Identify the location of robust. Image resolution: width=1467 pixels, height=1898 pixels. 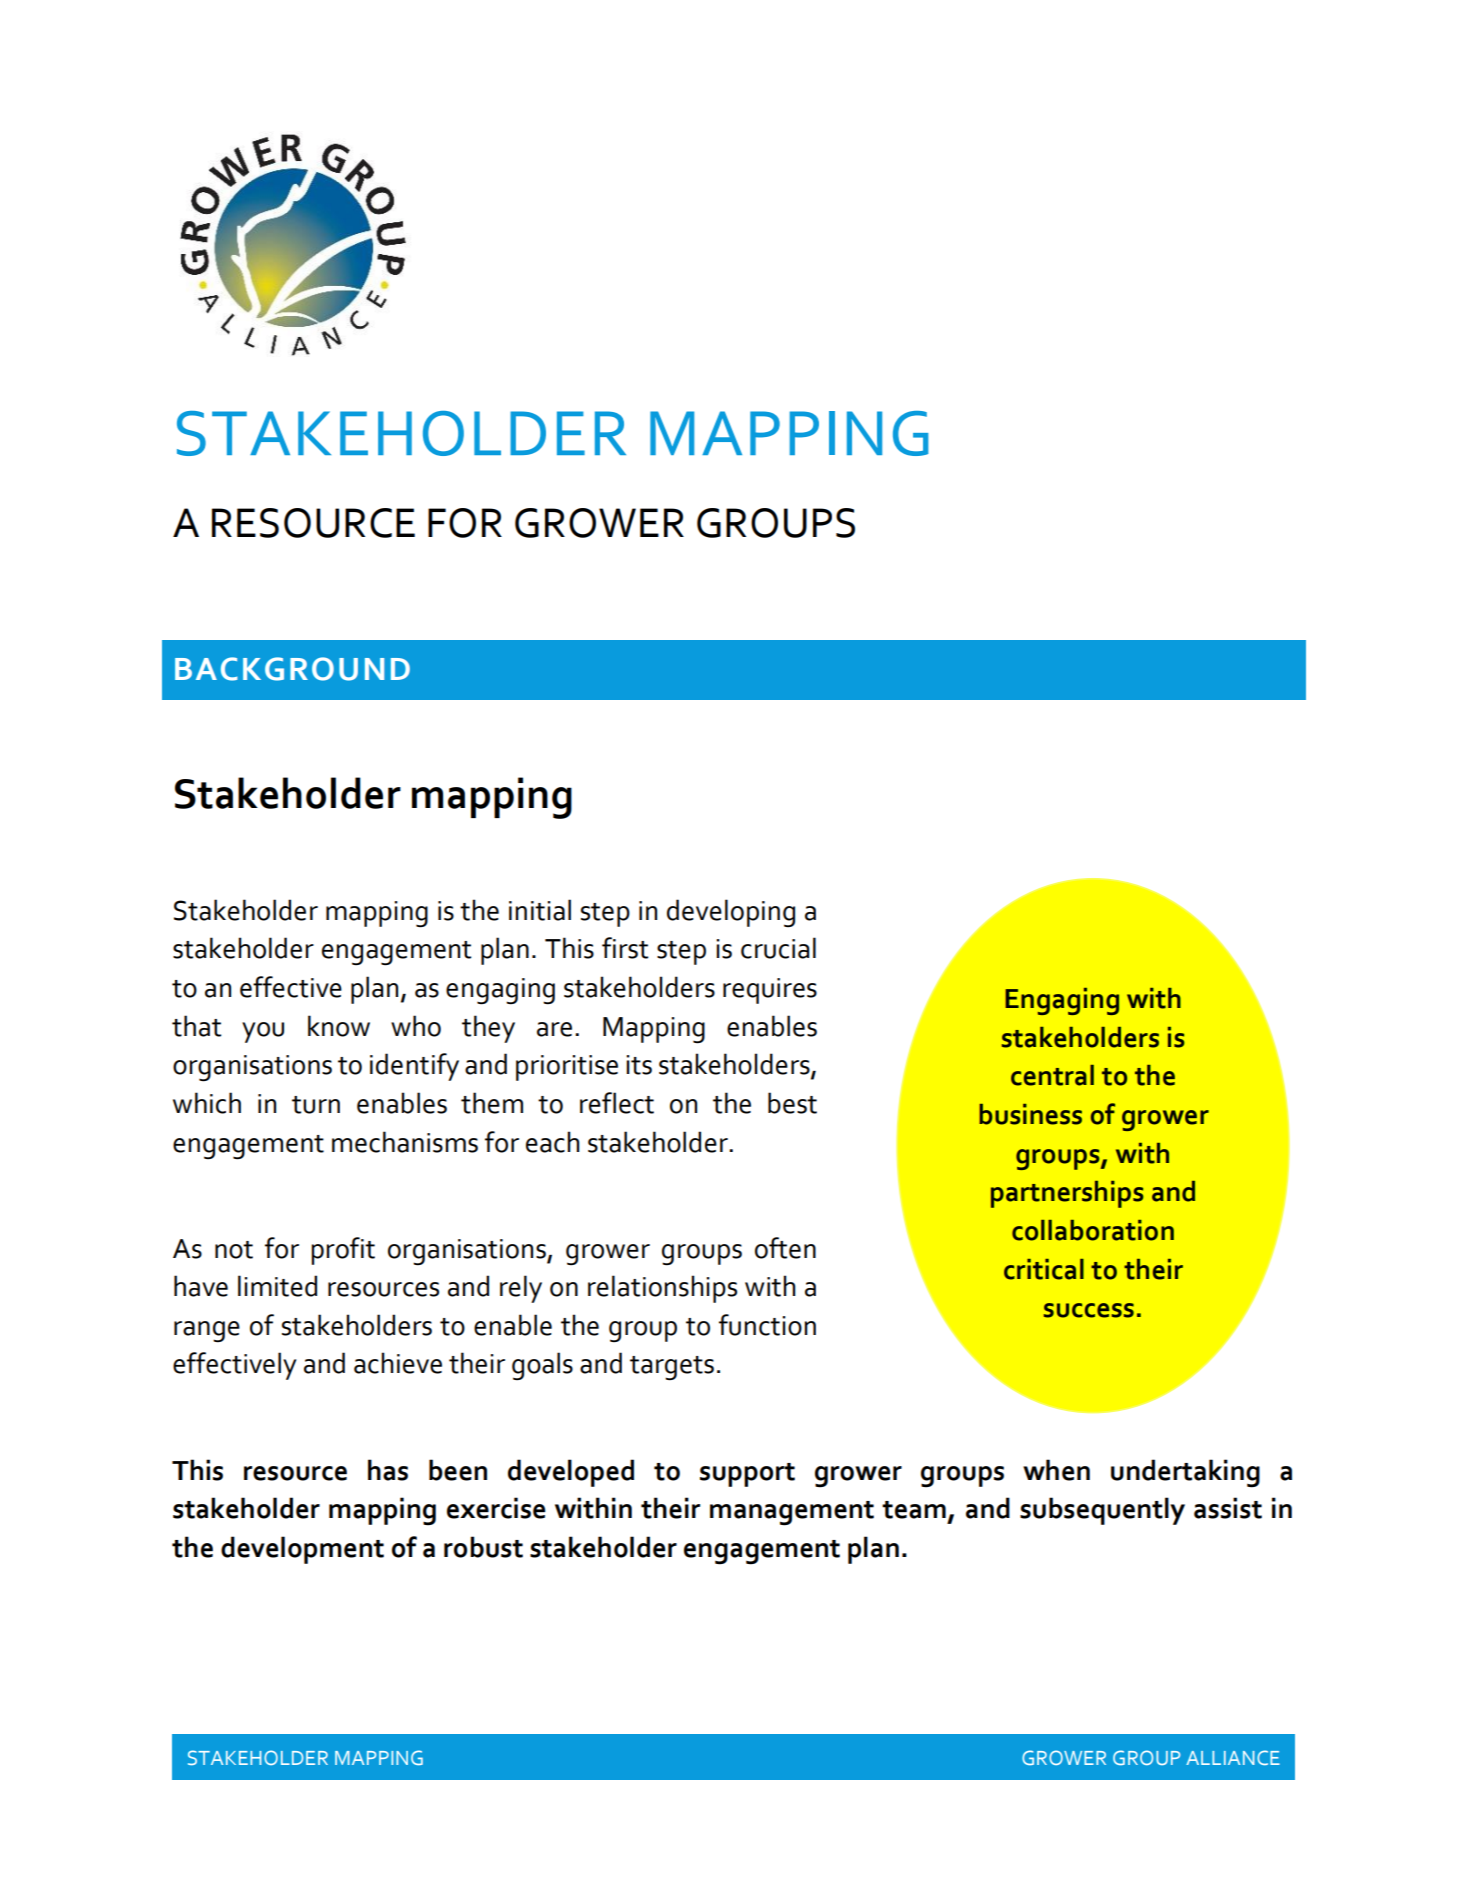
(483, 1547).
